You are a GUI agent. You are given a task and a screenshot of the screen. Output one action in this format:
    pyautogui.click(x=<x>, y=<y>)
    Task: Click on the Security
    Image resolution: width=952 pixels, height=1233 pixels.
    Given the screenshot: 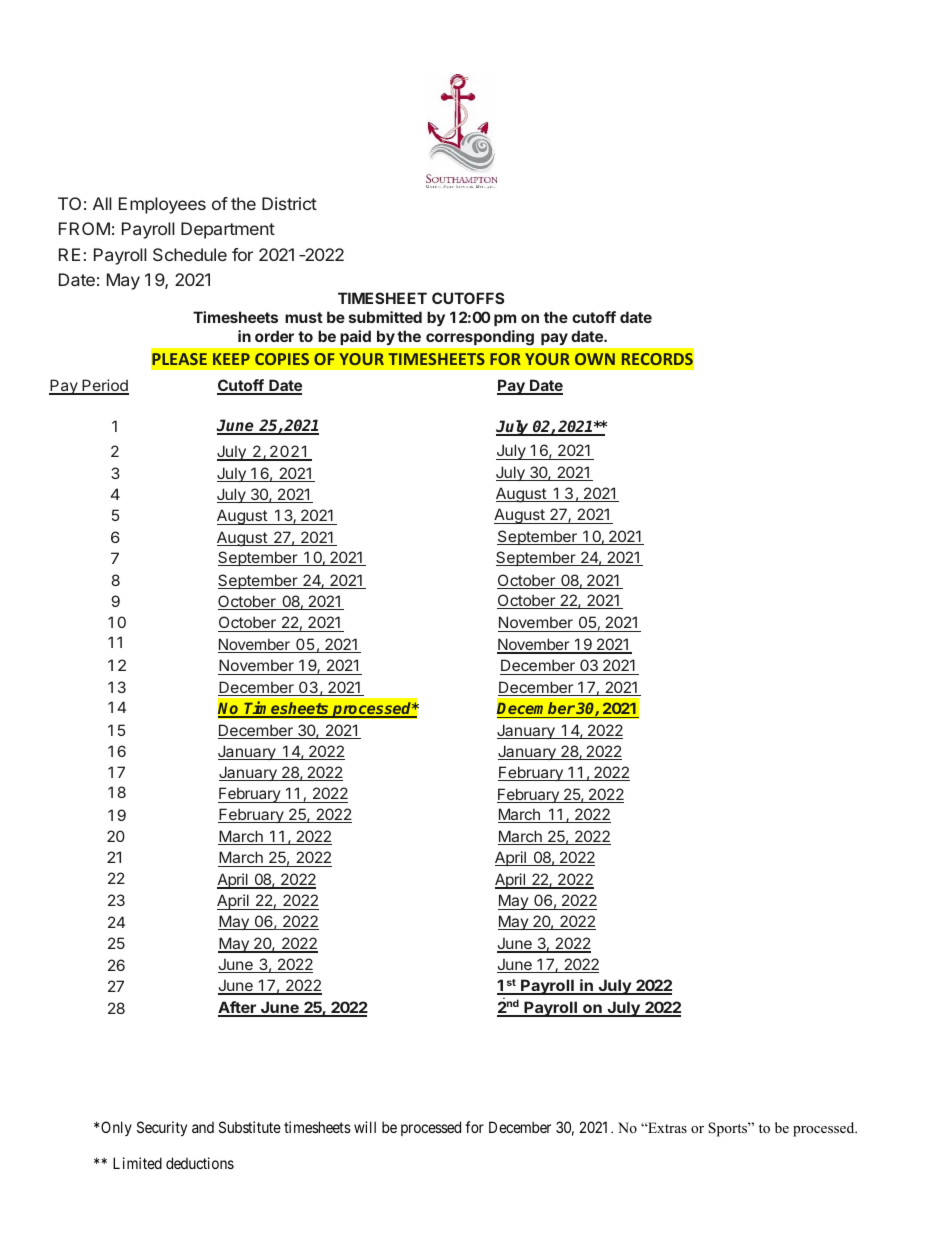 What is the action you would take?
    pyautogui.click(x=162, y=1128)
